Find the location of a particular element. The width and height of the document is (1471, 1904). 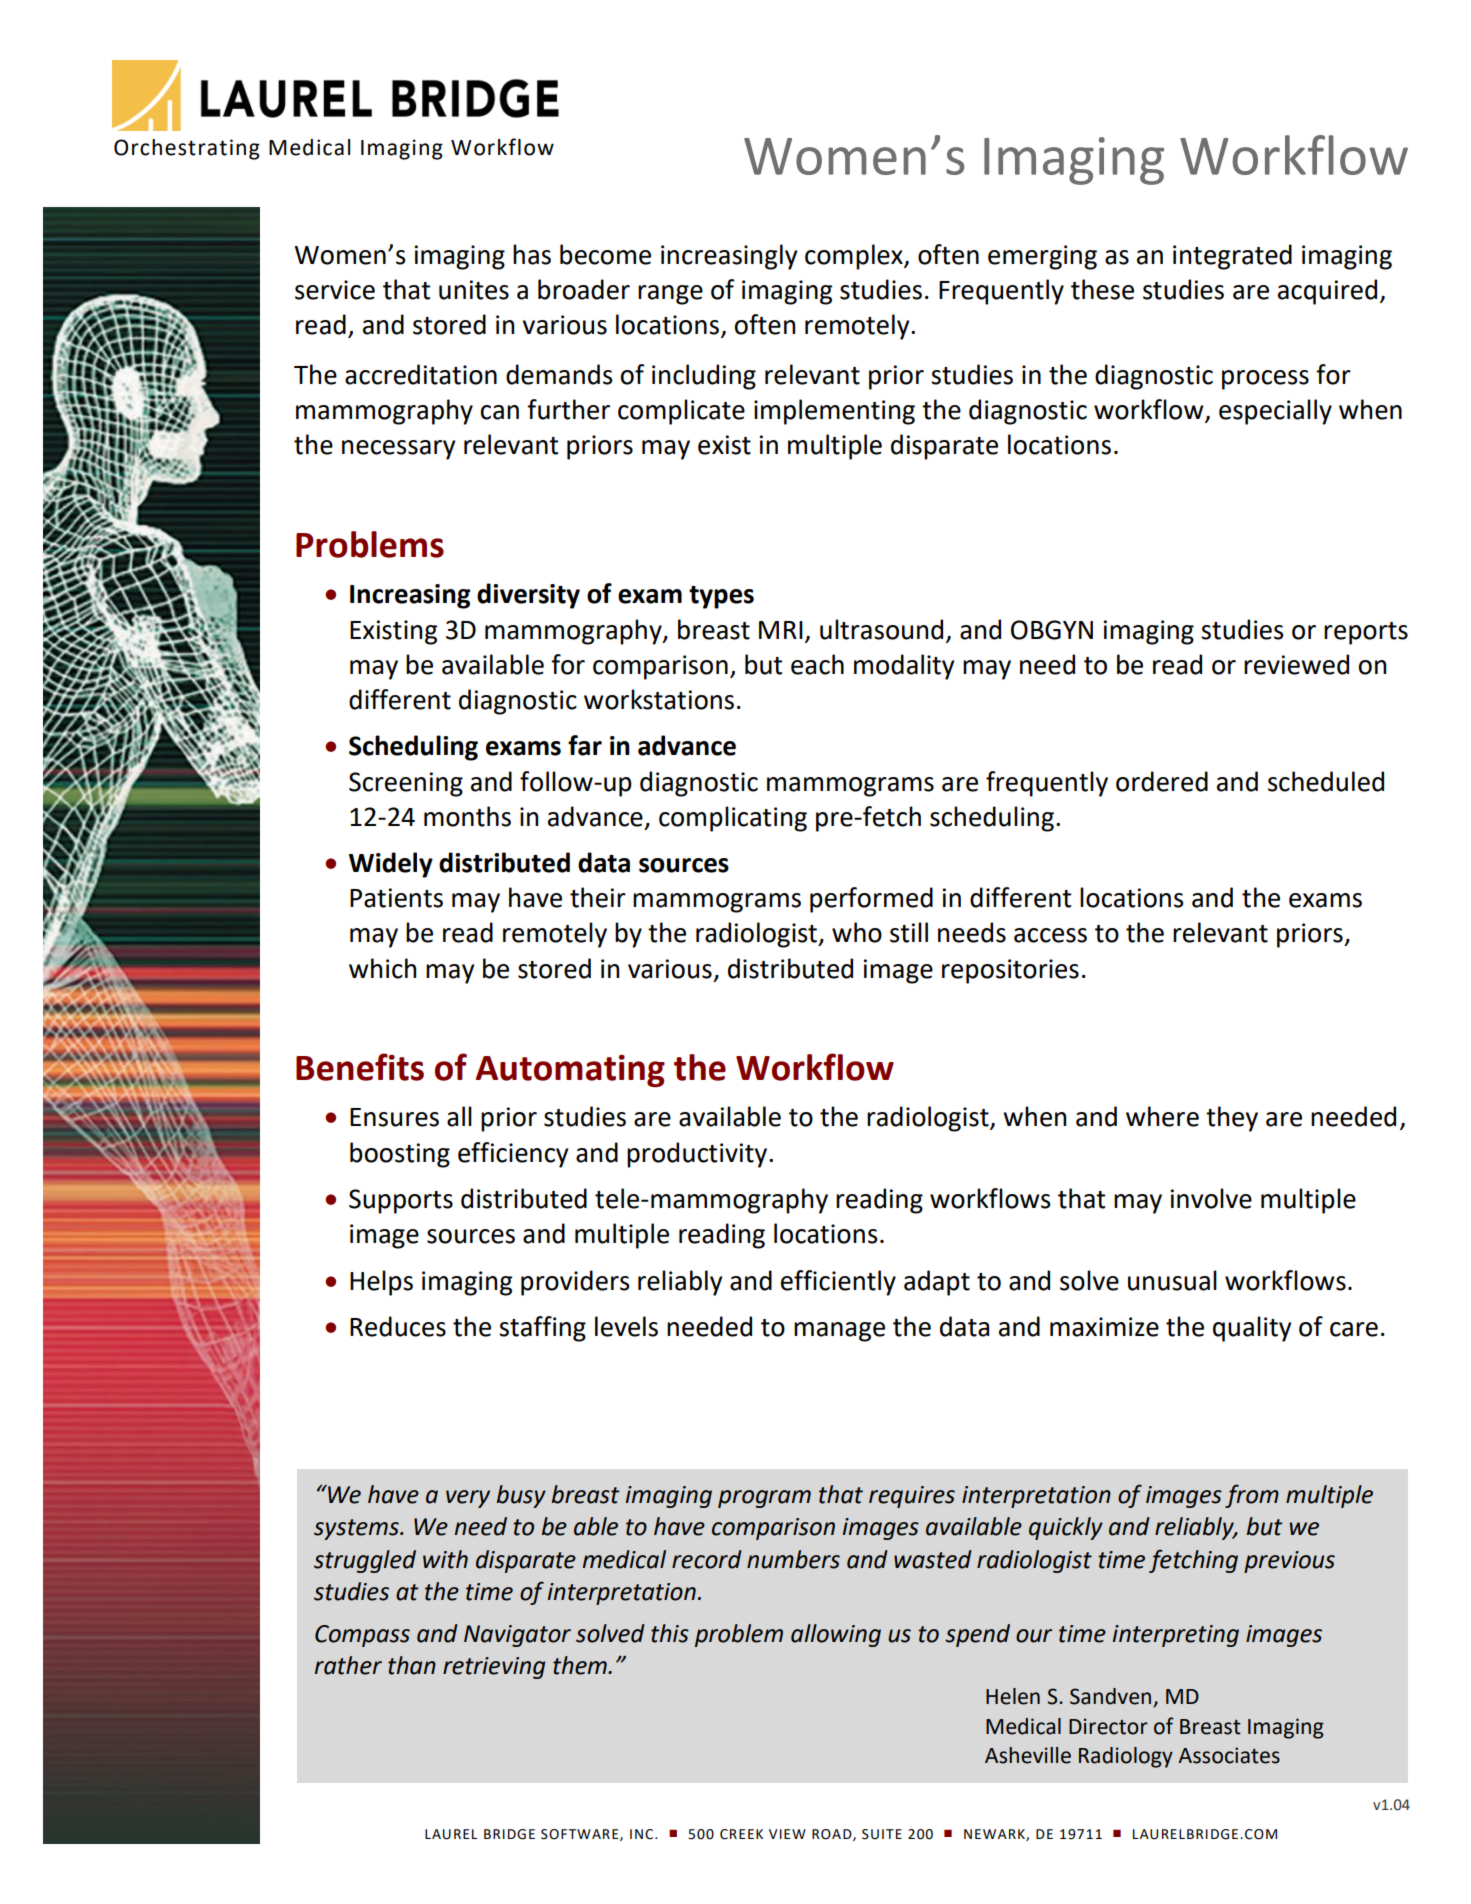

integrated is located at coordinates (1232, 257).
